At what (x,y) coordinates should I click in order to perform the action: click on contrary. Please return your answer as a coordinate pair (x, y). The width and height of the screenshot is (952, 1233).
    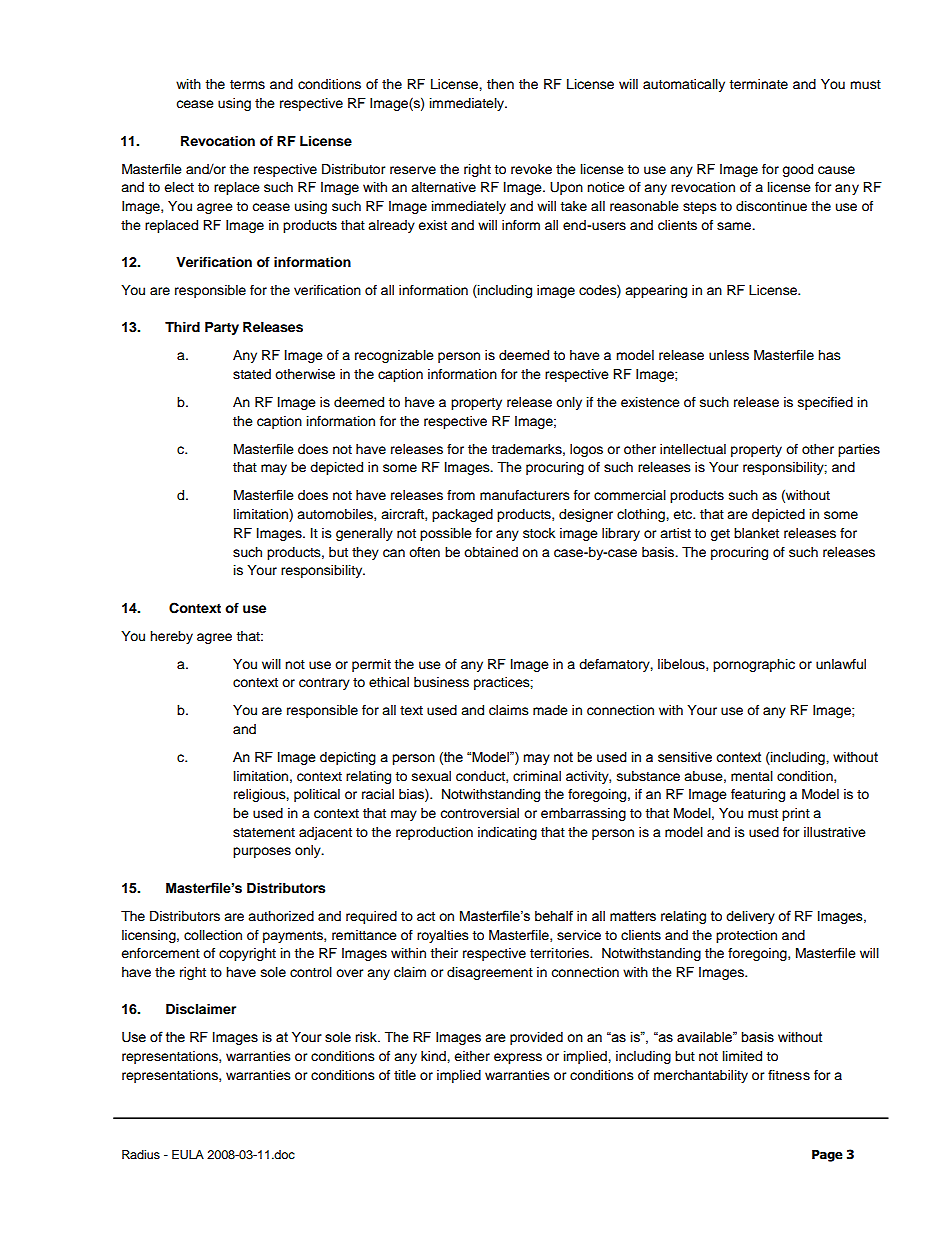
    Looking at the image, I should click on (324, 684).
